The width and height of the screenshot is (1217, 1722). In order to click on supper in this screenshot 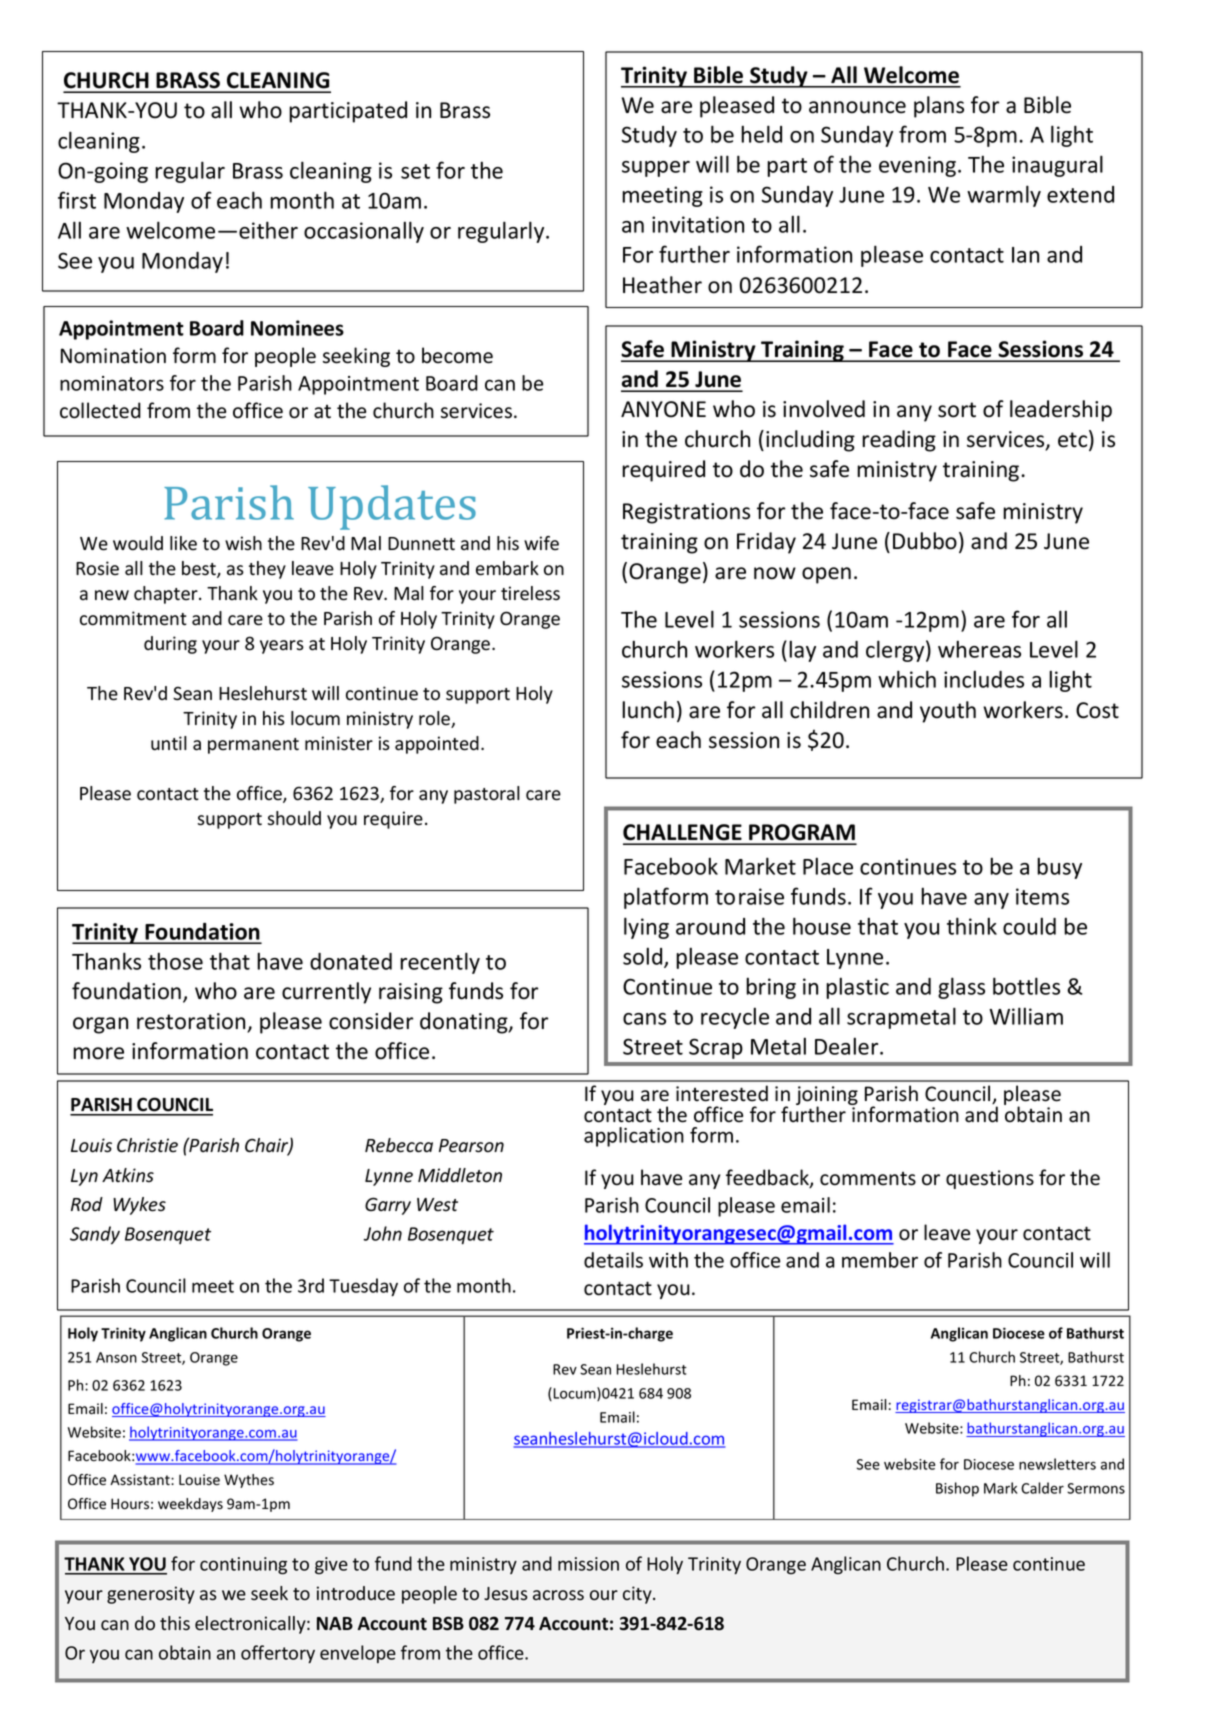, I will do `click(656, 169)`.
